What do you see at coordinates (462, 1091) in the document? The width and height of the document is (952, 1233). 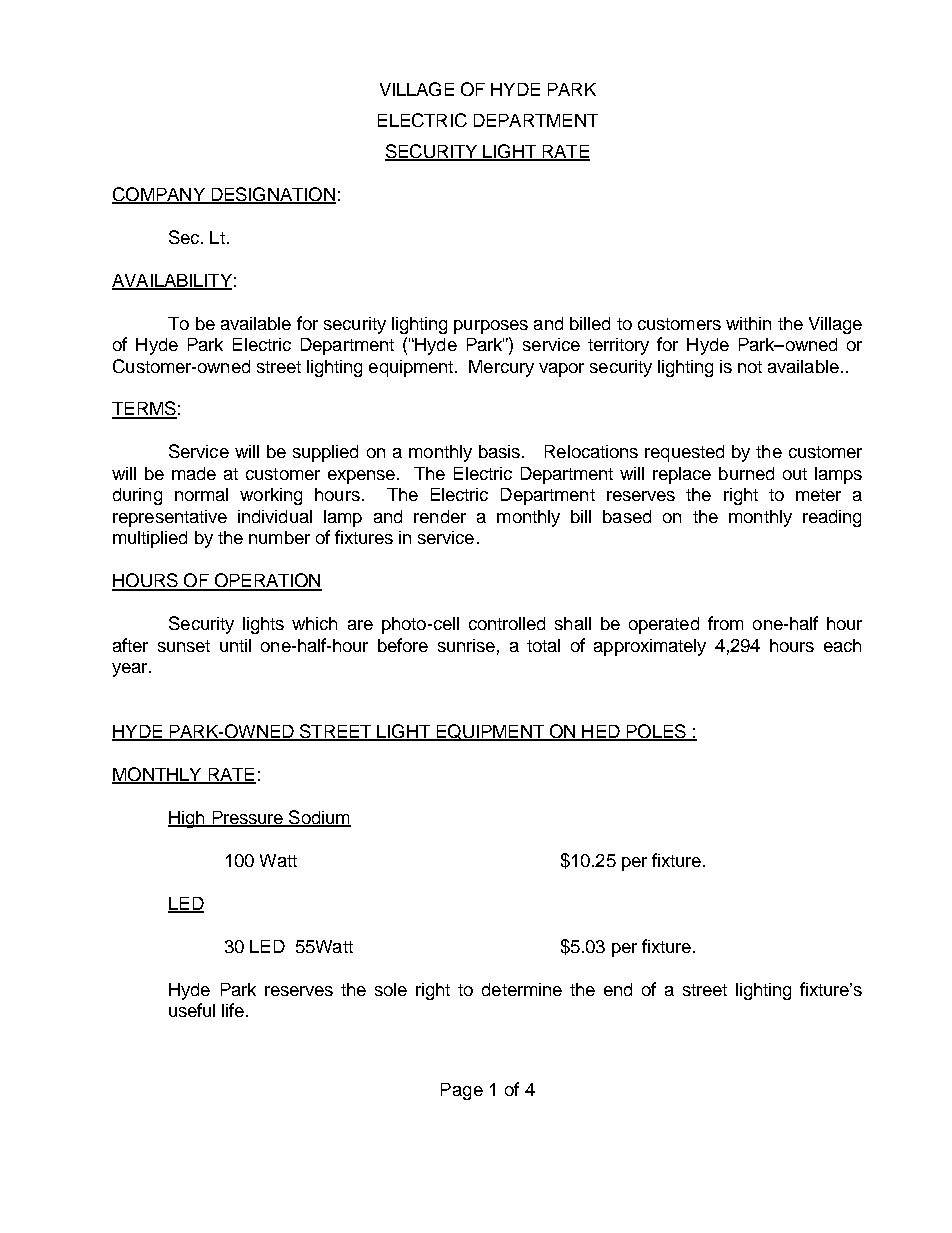 I see `Page` at bounding box center [462, 1091].
